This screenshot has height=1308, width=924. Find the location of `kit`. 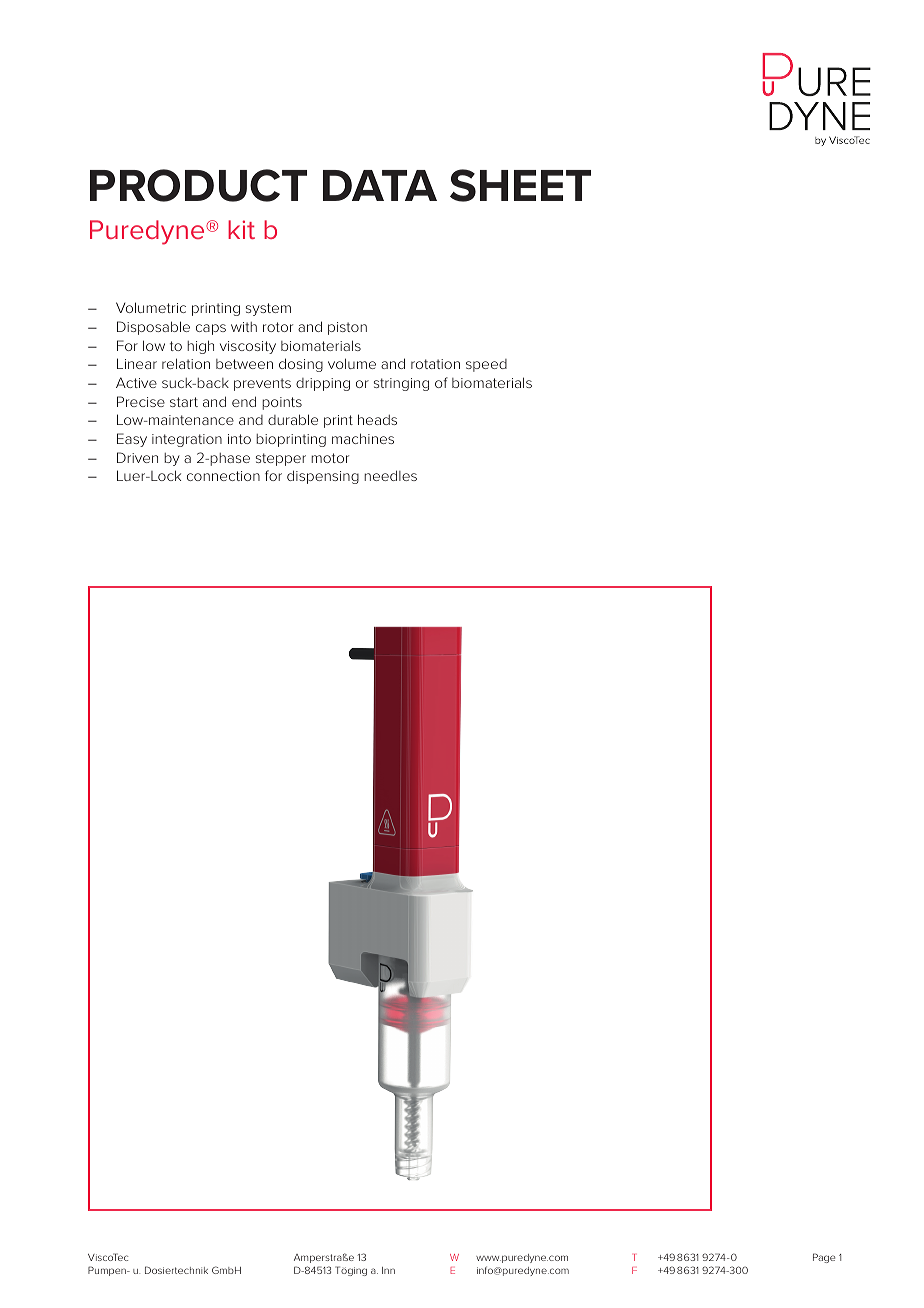

kit is located at coordinates (241, 229).
